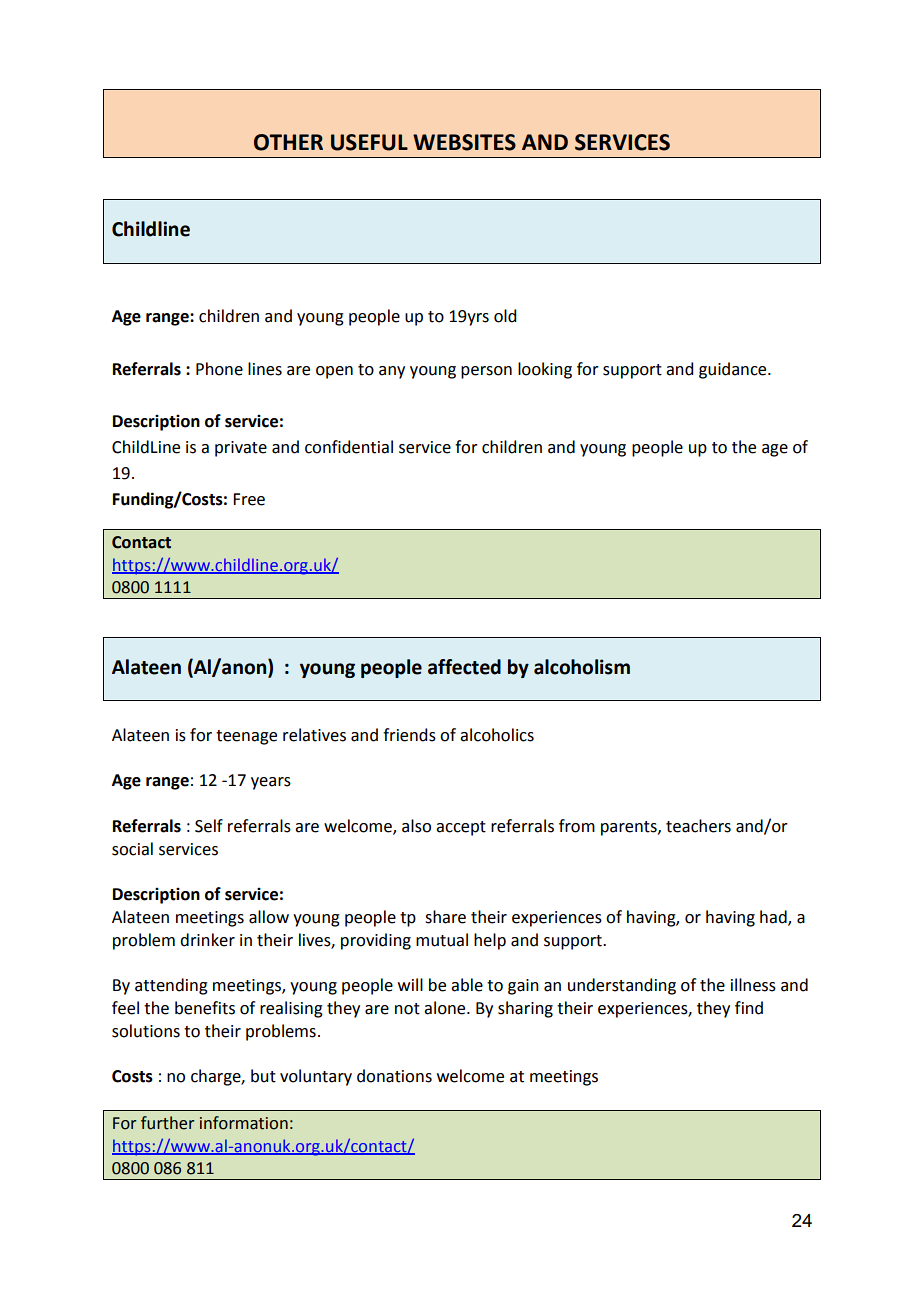  I want to click on affected, so click(464, 667).
